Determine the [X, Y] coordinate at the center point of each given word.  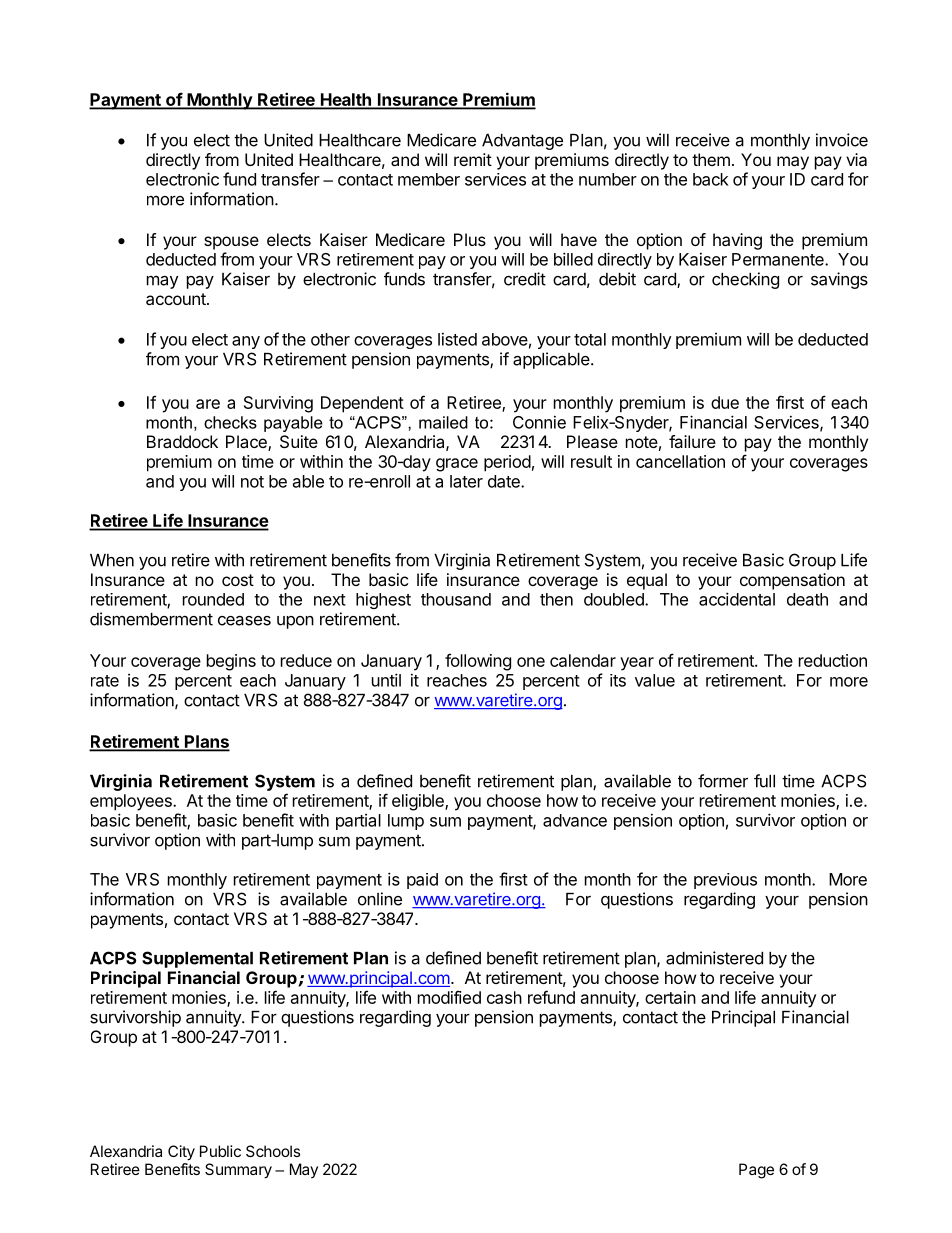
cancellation [680, 461]
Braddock [182, 441]
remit [473, 159]
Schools [273, 1151]
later [466, 481]
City [181, 1153]
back [711, 179]
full [764, 781]
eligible [419, 802]
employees [132, 802]
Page [756, 1171]
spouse [231, 243]
